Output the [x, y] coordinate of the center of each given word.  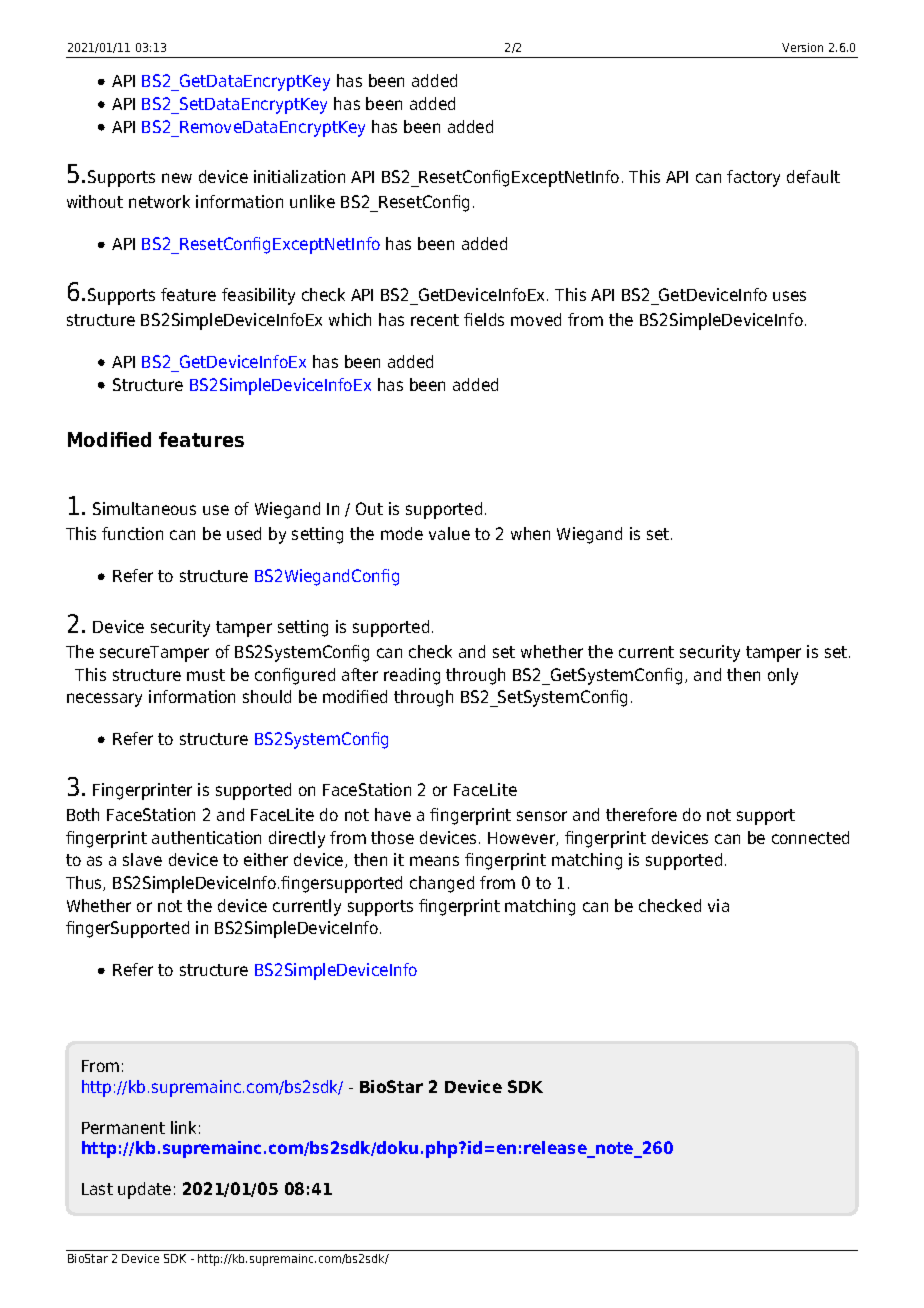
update [144, 1190]
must [206, 675]
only [783, 676]
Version [802, 47]
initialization [299, 176]
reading [412, 676]
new [177, 178]
